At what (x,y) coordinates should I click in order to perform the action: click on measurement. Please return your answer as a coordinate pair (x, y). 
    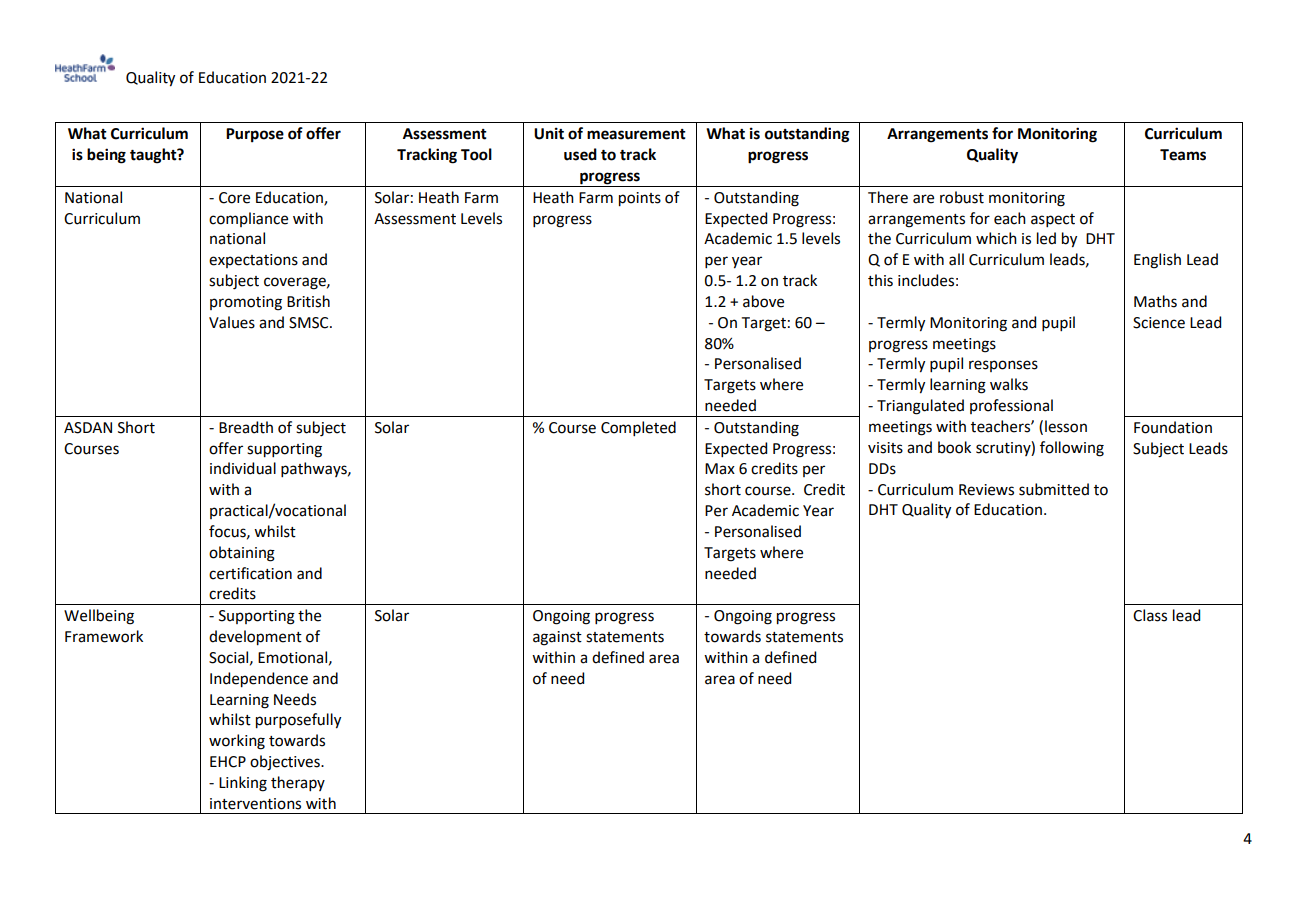
    Looking at the image, I should click on (636, 134).
